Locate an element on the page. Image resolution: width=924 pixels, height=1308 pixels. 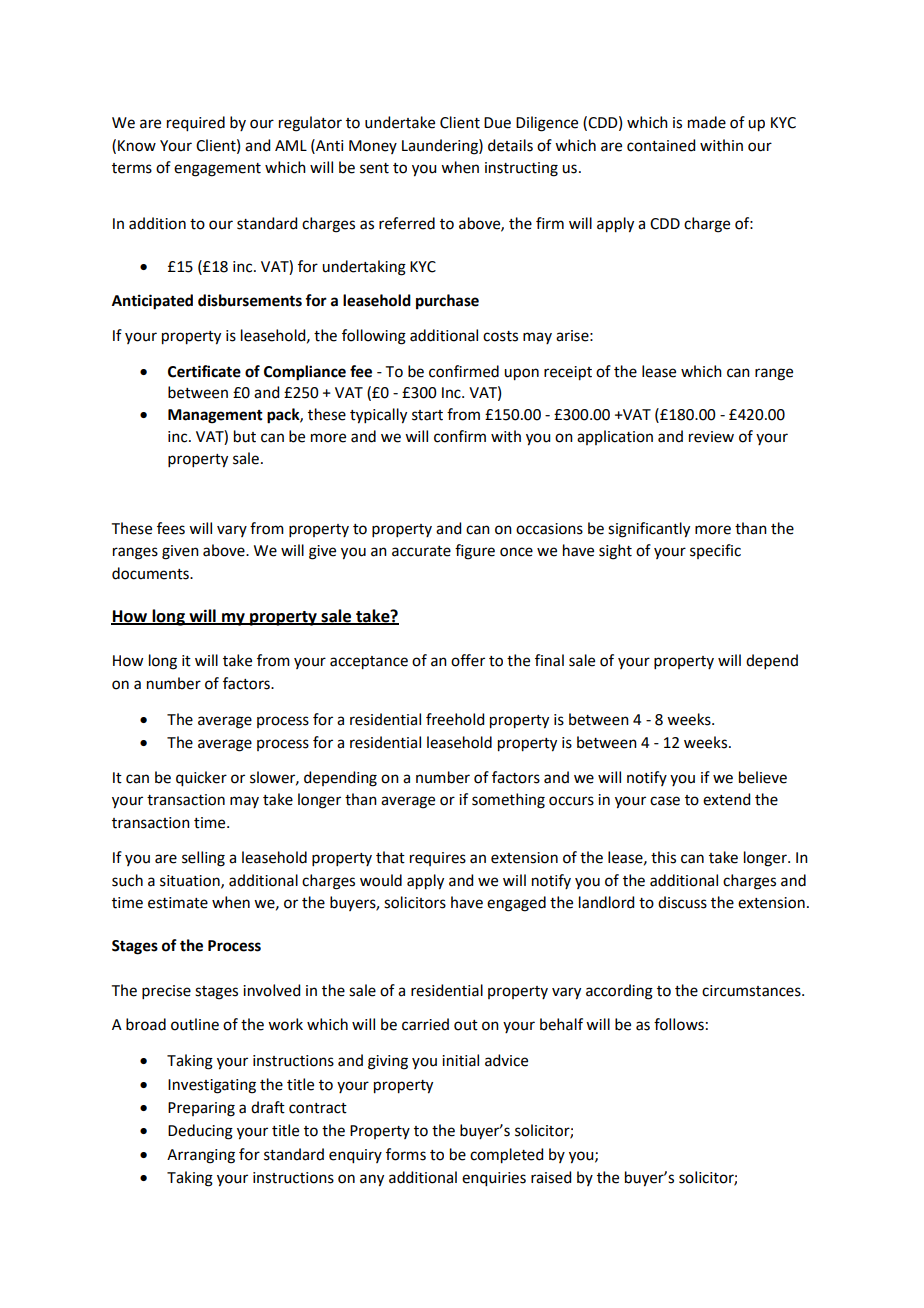
contained is located at coordinates (661, 145).
